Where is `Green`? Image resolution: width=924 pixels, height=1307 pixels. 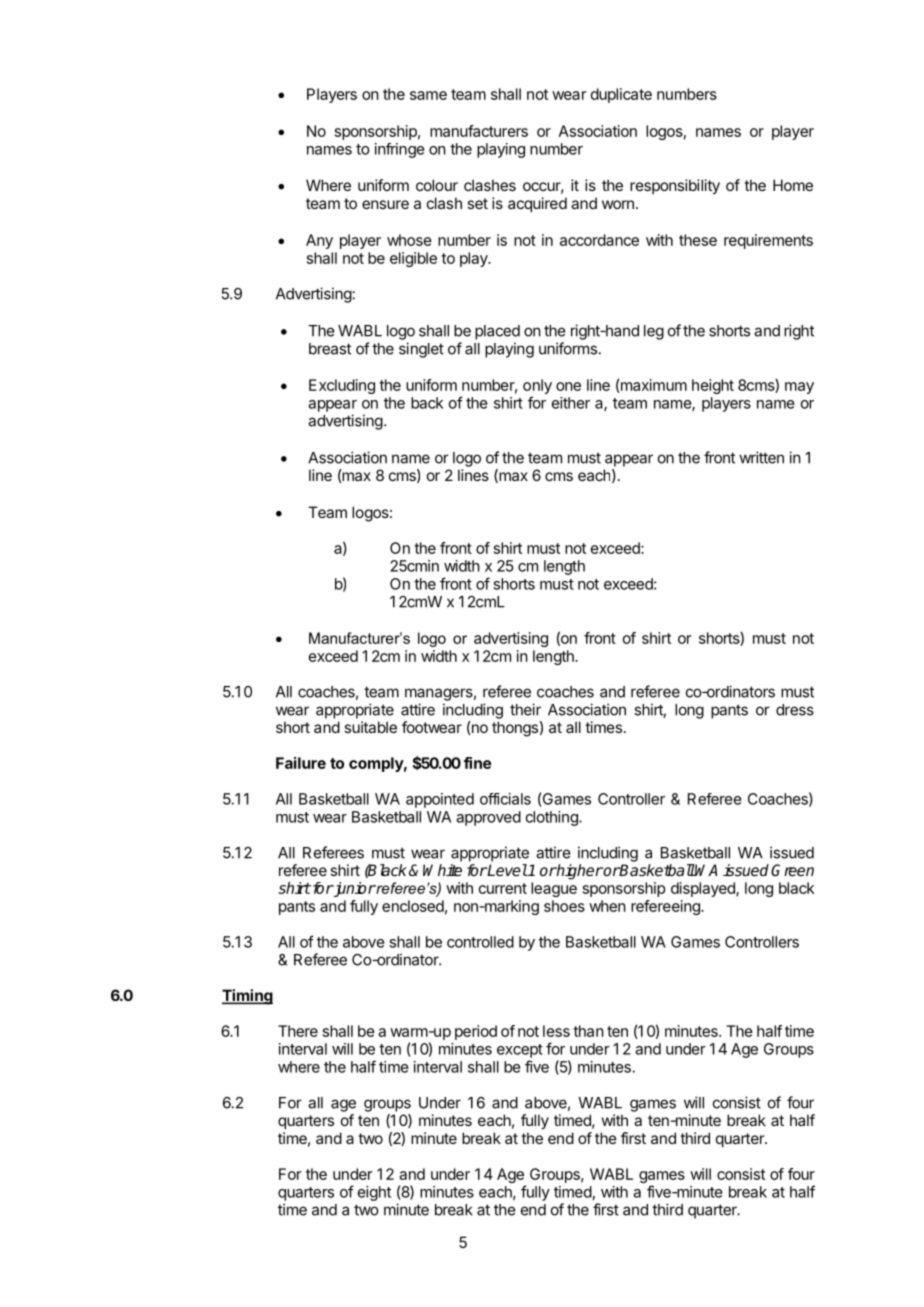
Green is located at coordinates (792, 870).
